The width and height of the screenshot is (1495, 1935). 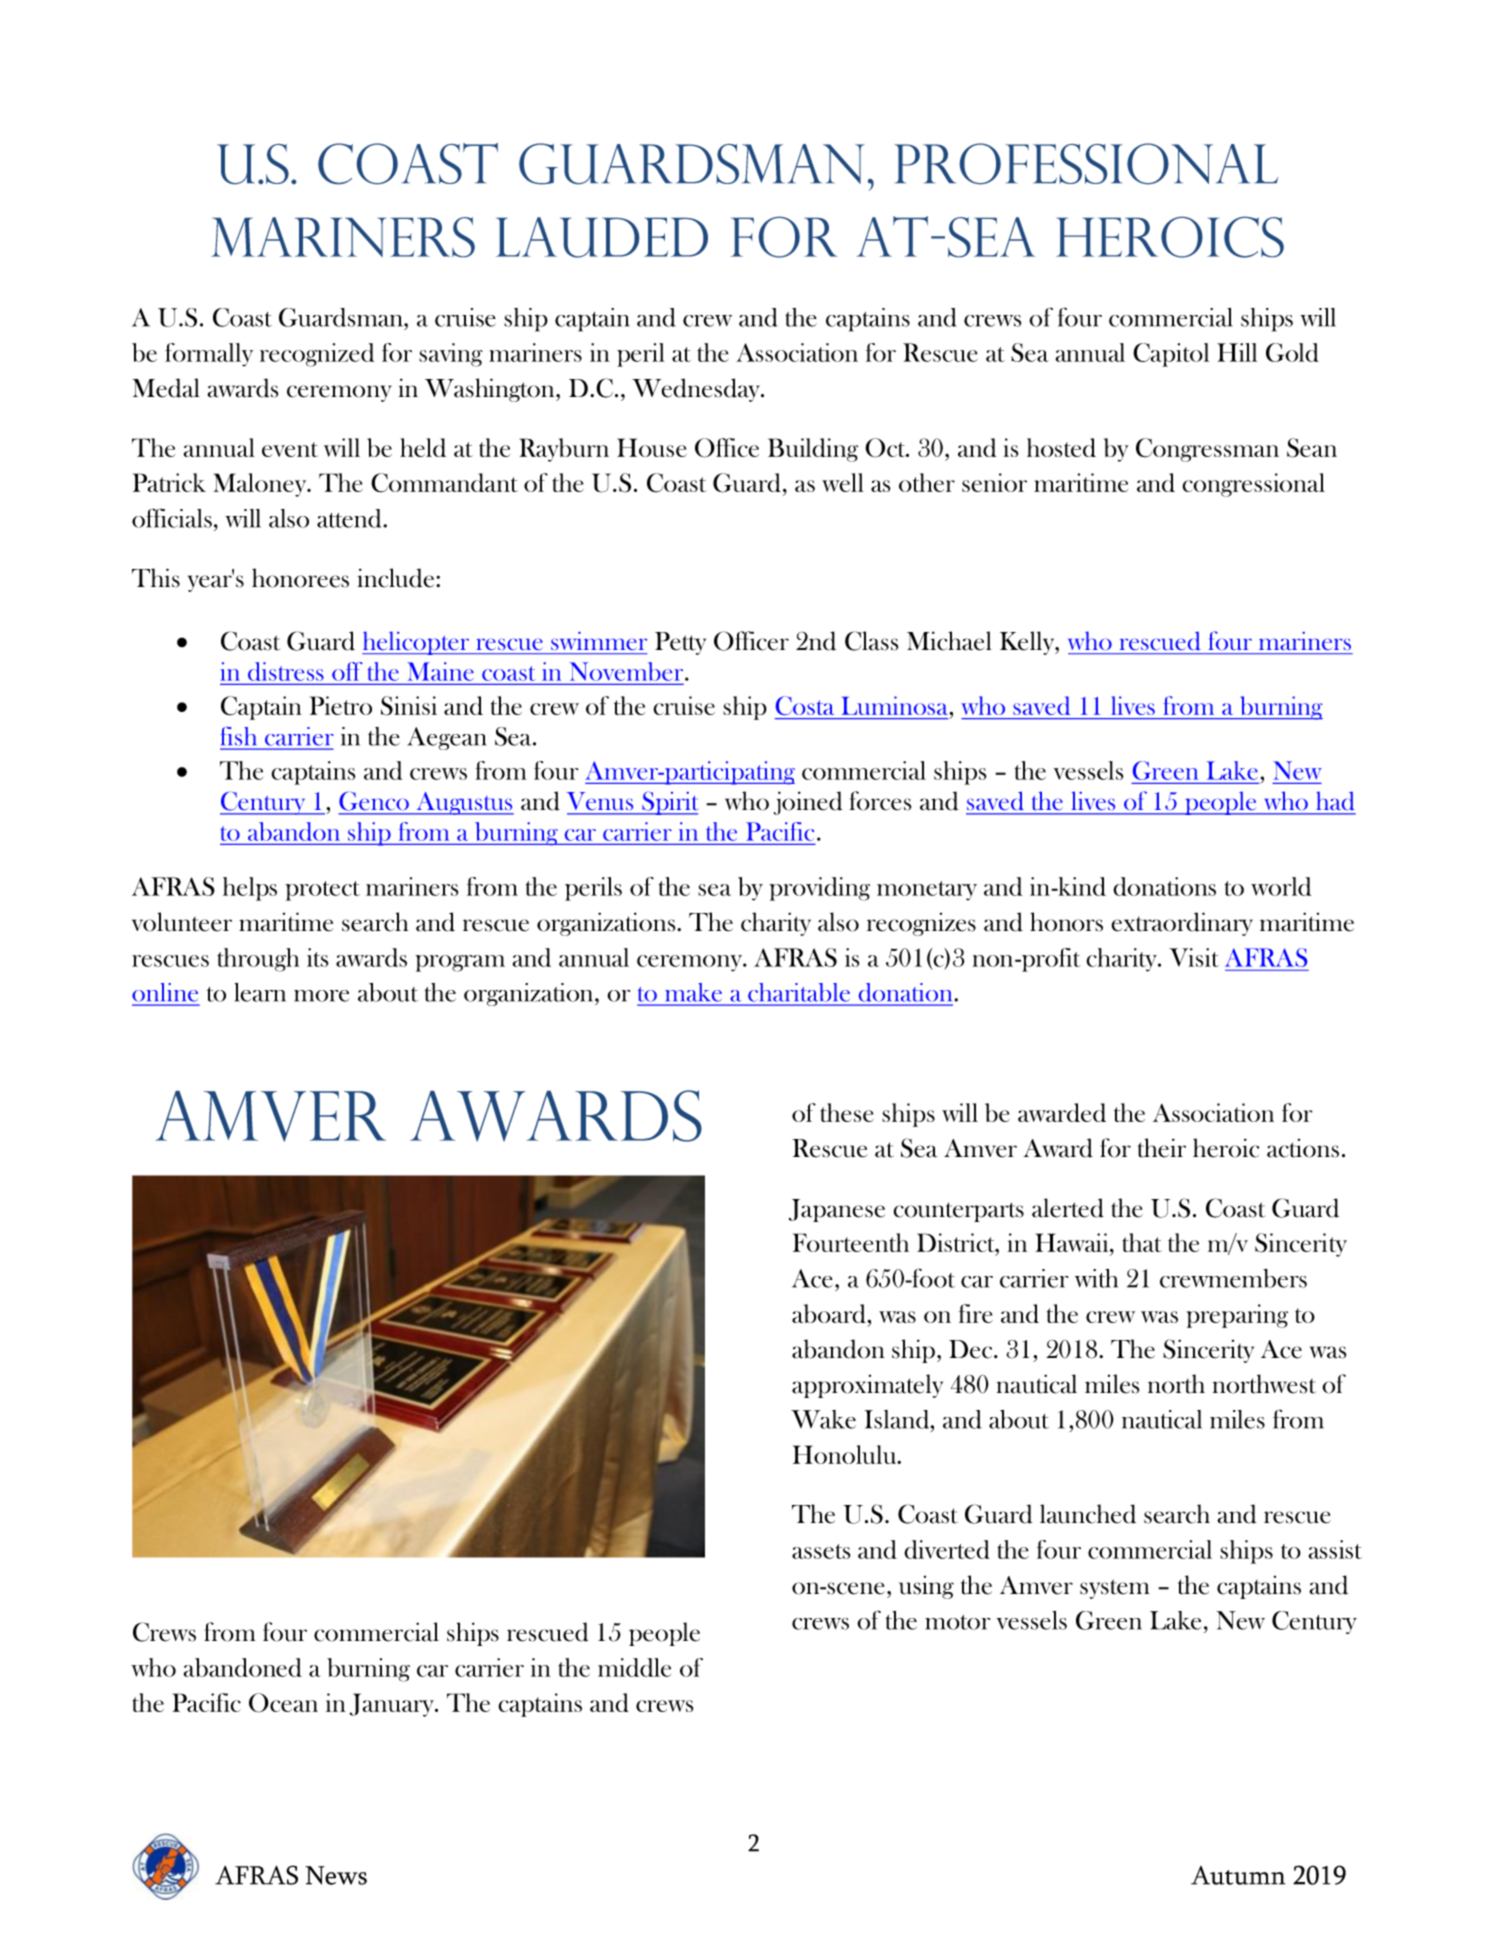 I want to click on aboard, so click(x=830, y=1313).
